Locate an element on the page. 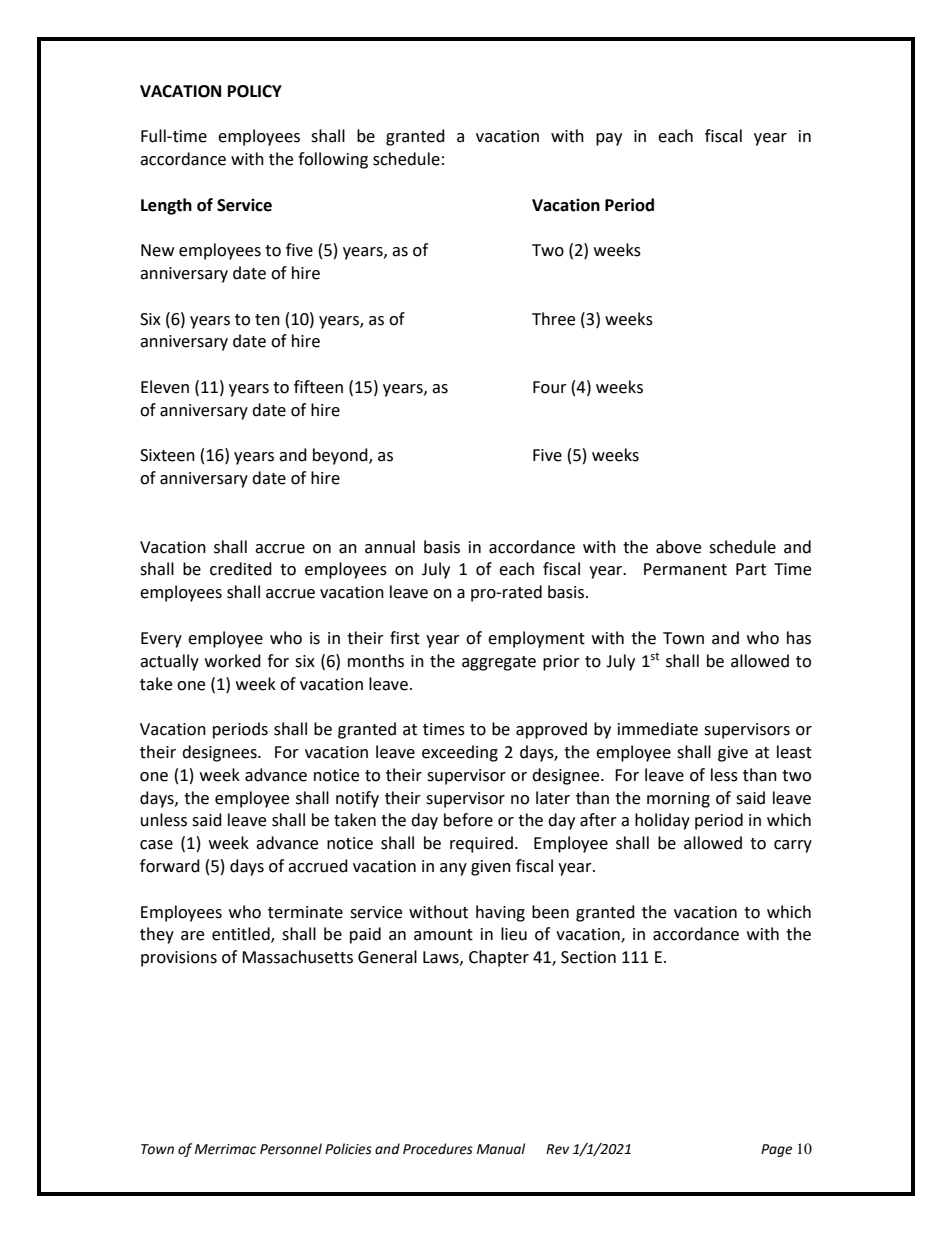 Image resolution: width=952 pixels, height=1233 pixels. POLICY is located at coordinates (255, 91).
